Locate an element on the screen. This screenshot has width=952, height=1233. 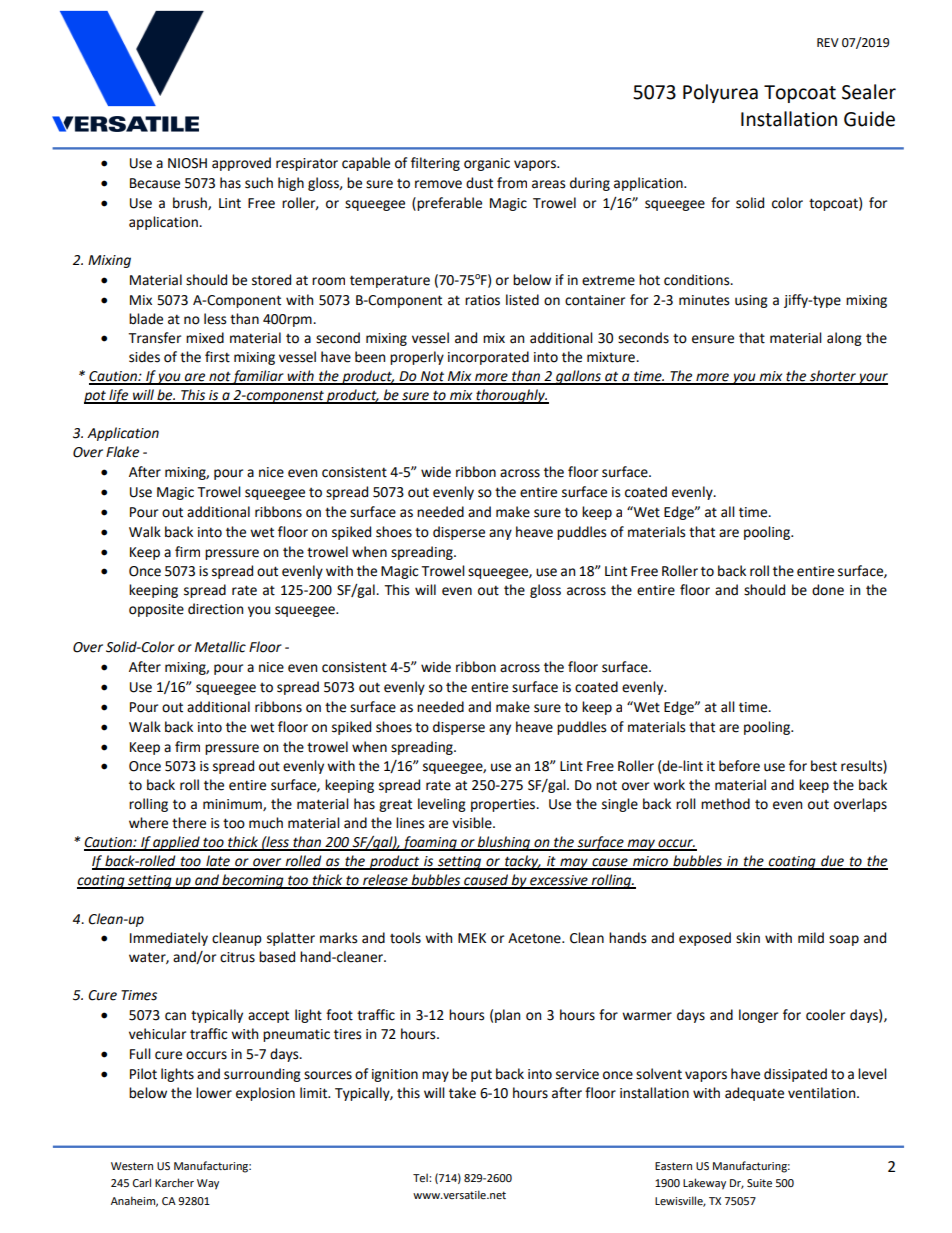
take is located at coordinates (462, 1093).
